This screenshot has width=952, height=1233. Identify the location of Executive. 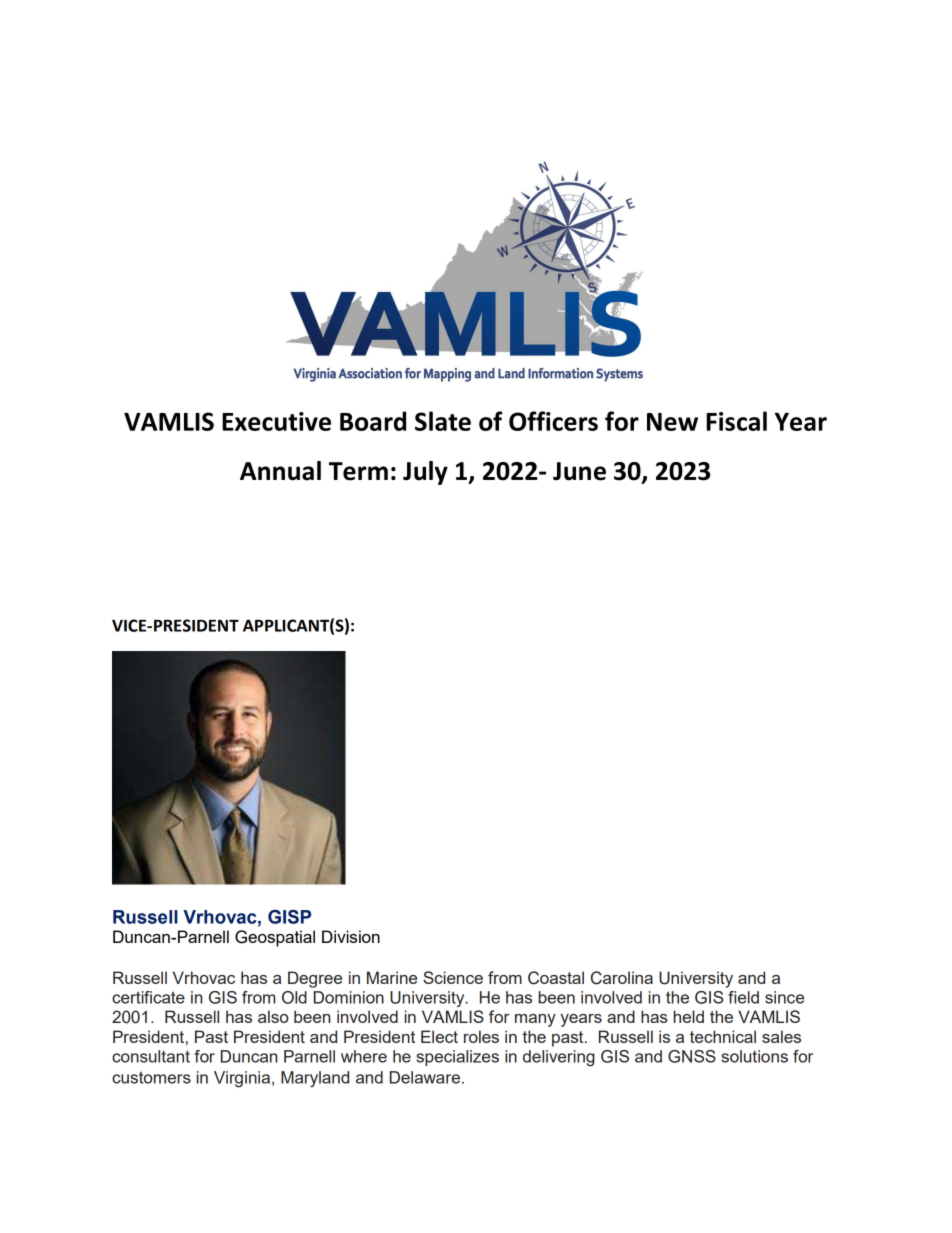
(276, 421).
